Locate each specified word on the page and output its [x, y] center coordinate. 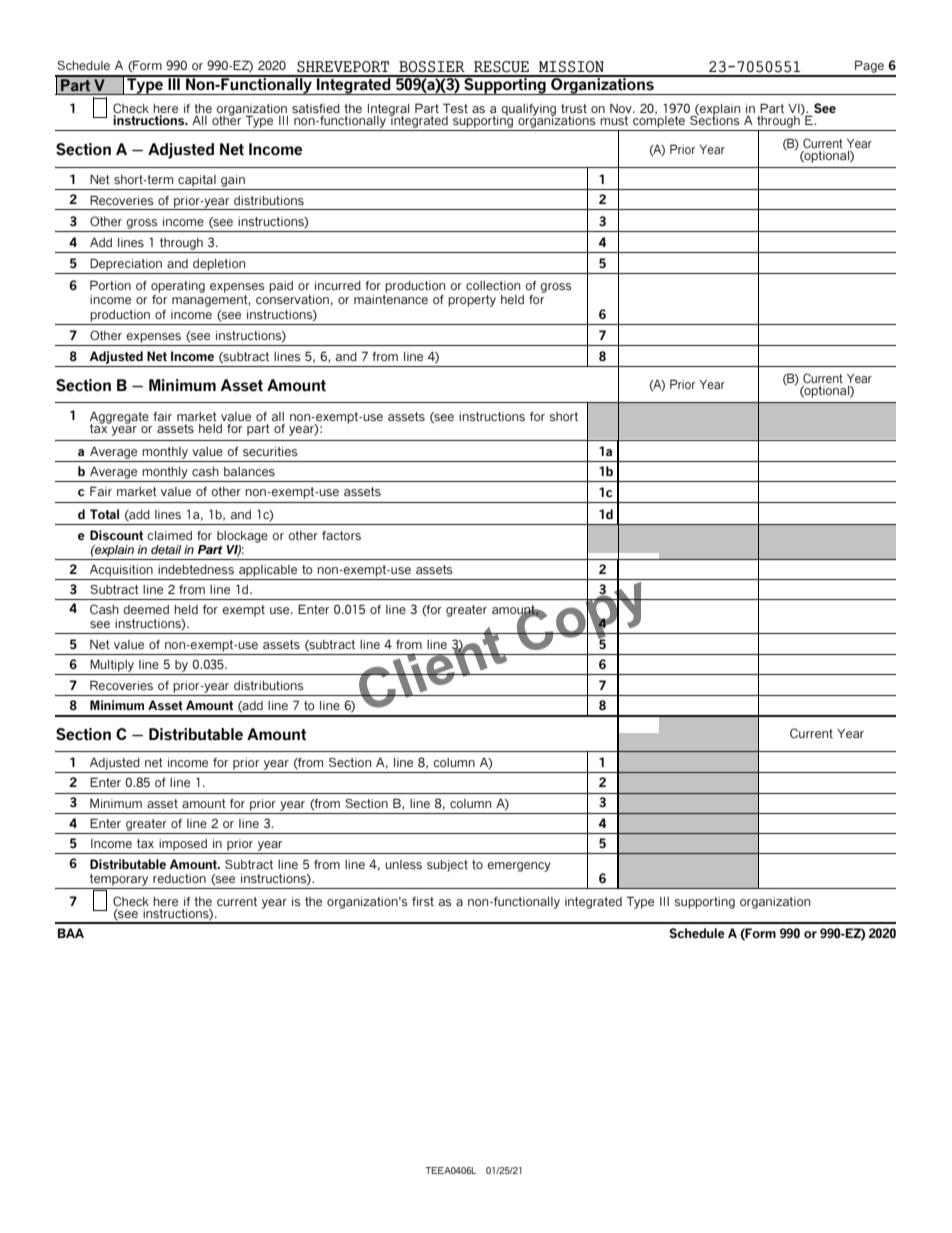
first [423, 901]
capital [197, 181]
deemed [146, 609]
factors [341, 536]
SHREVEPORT [343, 67]
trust [574, 108]
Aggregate [119, 418]
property [472, 301]
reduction [179, 878]
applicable [268, 571]
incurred [338, 285]
